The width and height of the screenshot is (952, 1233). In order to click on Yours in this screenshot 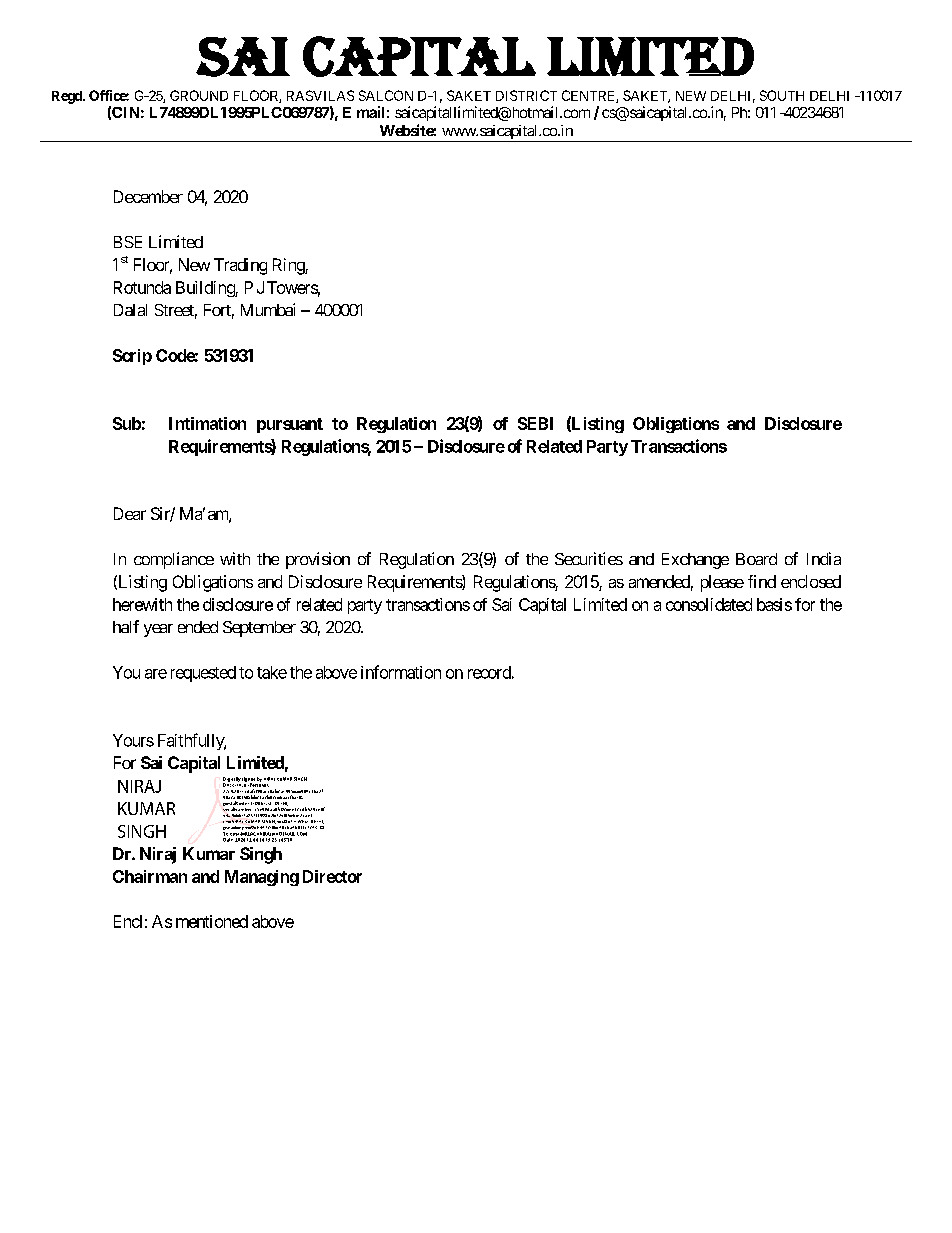, I will do `click(133, 740)`.
